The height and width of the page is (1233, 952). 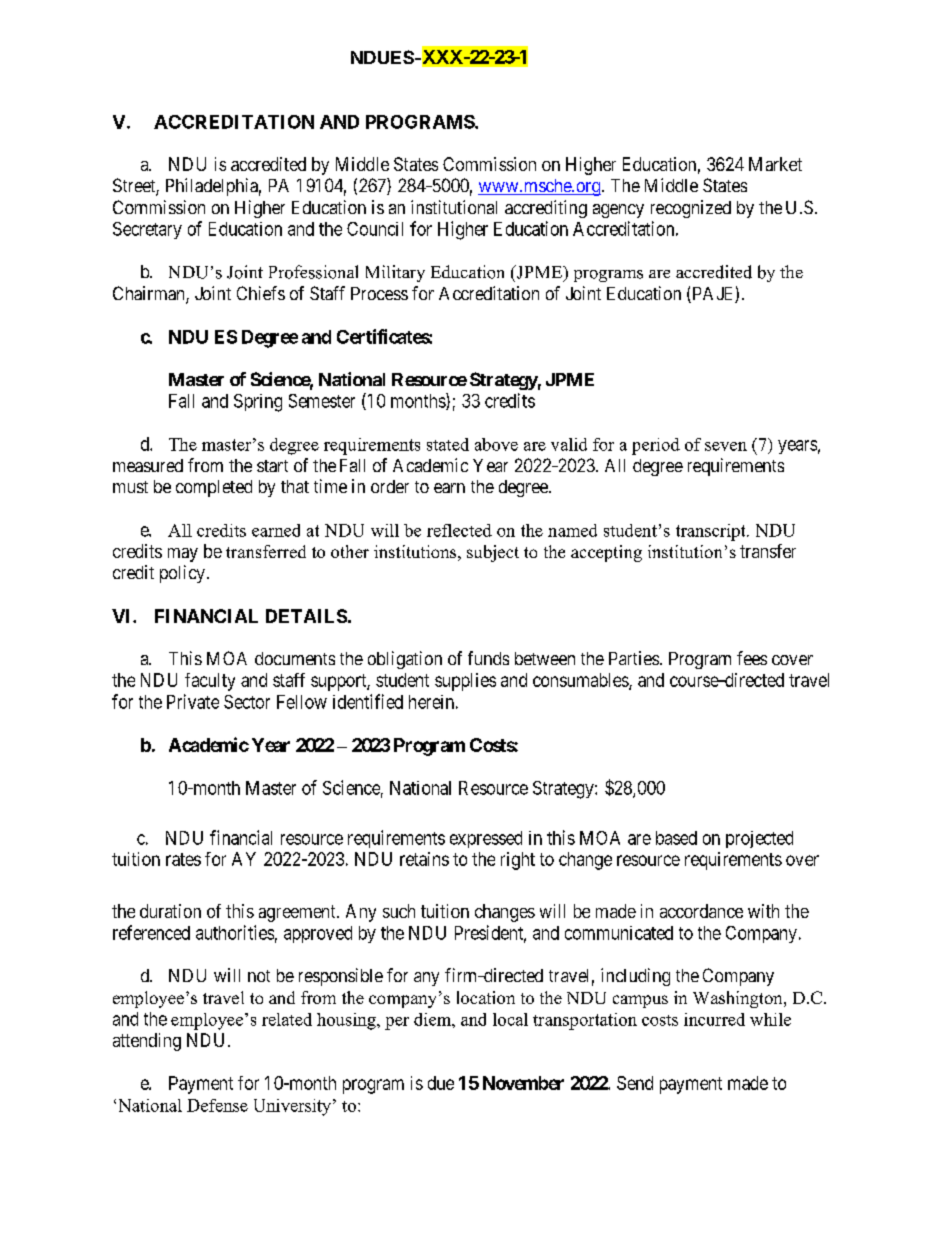 I want to click on recognized, so click(x=691, y=209).
